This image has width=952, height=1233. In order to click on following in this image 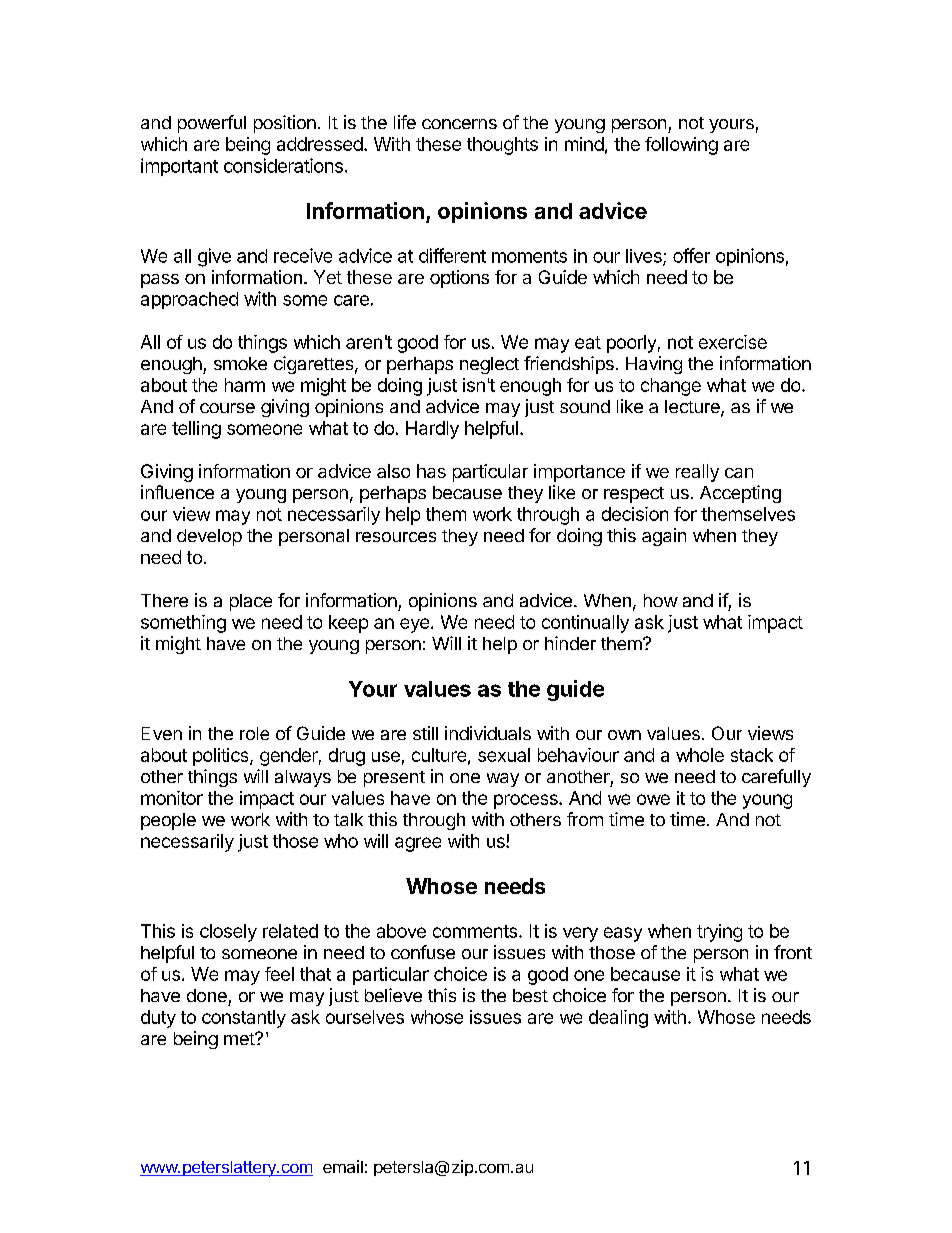, I will do `click(681, 146)`.
